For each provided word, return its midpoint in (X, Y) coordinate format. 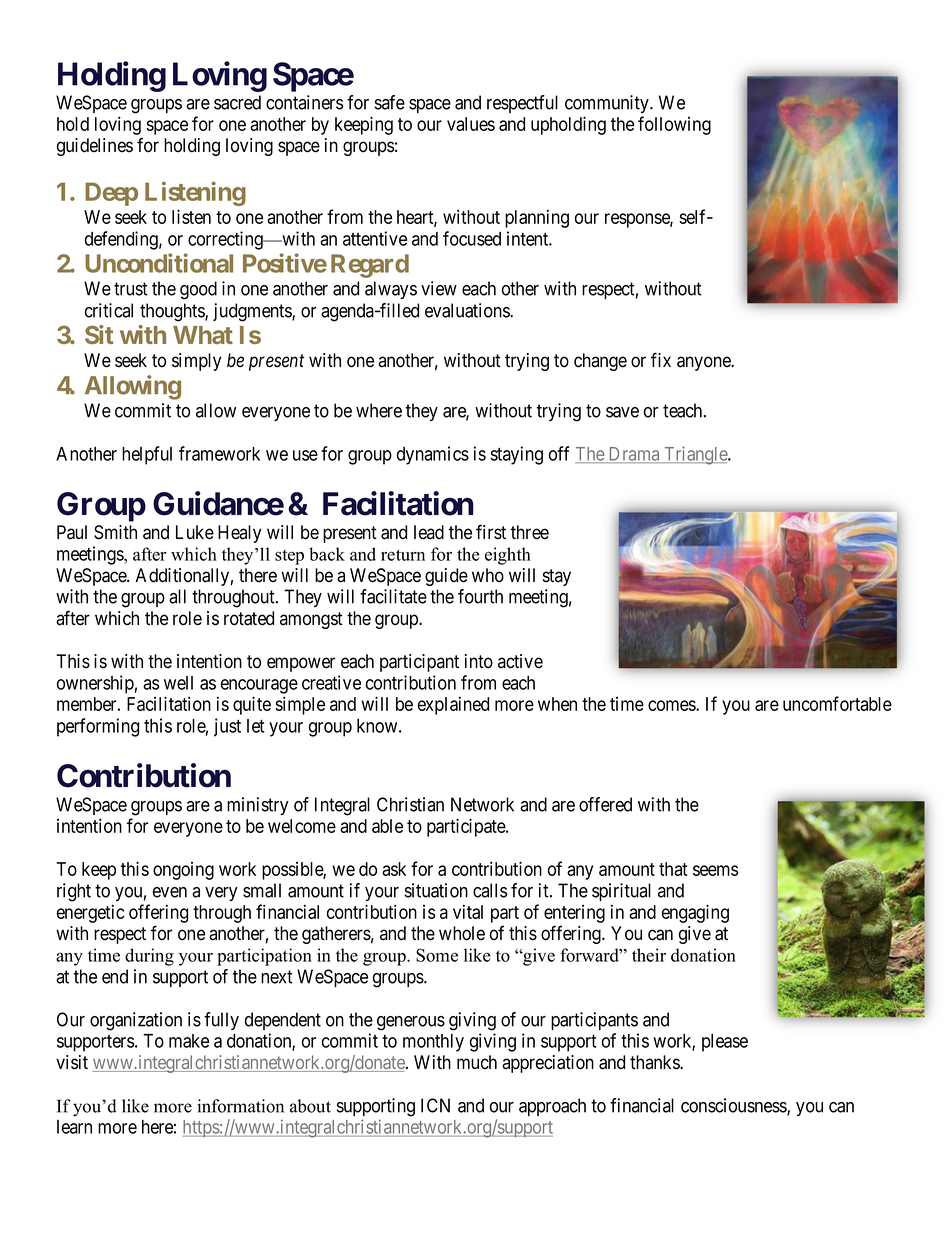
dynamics (433, 455)
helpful (147, 455)
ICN (435, 1105)
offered (605, 804)
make (189, 1041)
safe (390, 102)
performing (98, 727)
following (674, 125)
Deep (111, 194)
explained (453, 705)
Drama (634, 455)
